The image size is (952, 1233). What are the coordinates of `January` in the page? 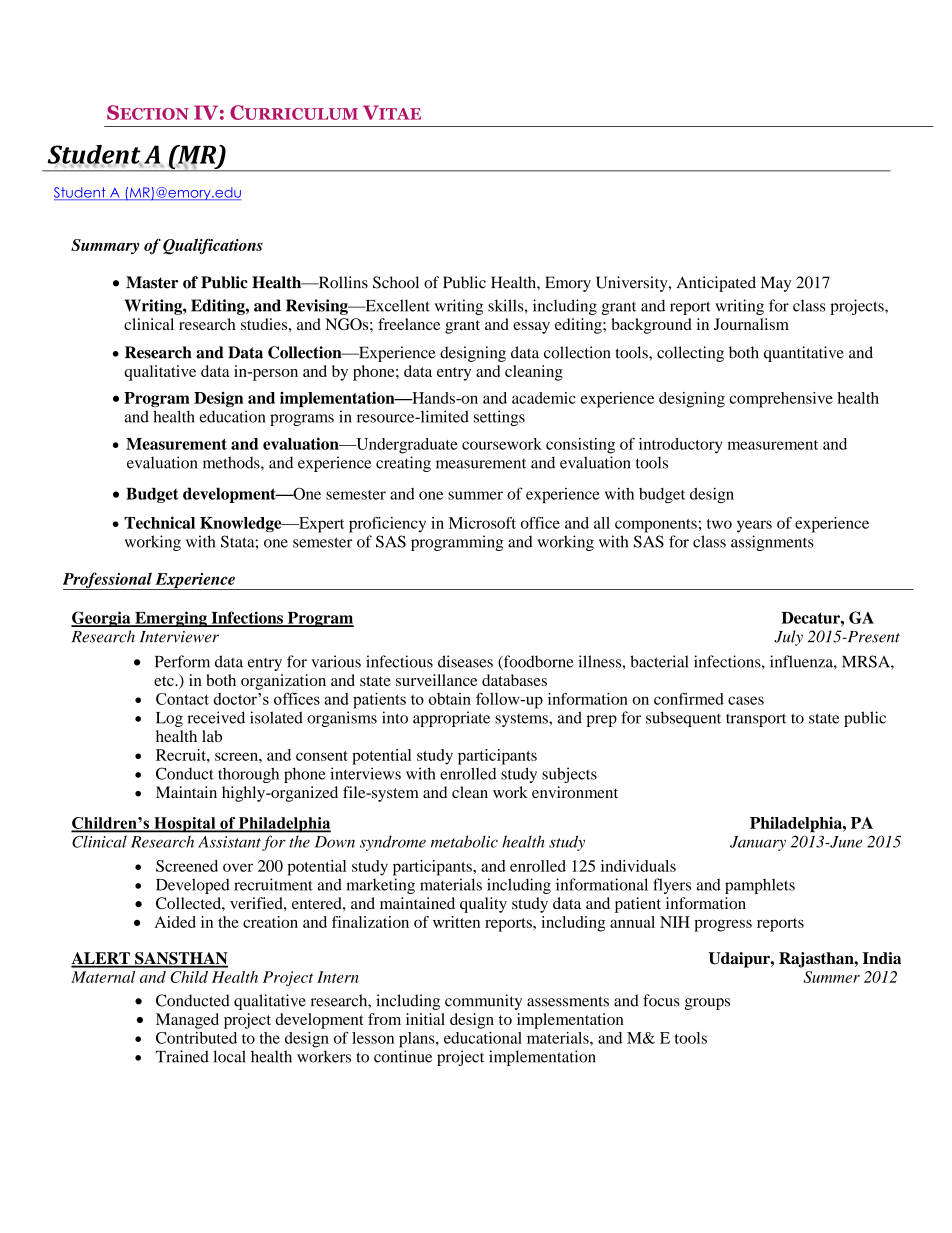 It's located at (758, 843).
